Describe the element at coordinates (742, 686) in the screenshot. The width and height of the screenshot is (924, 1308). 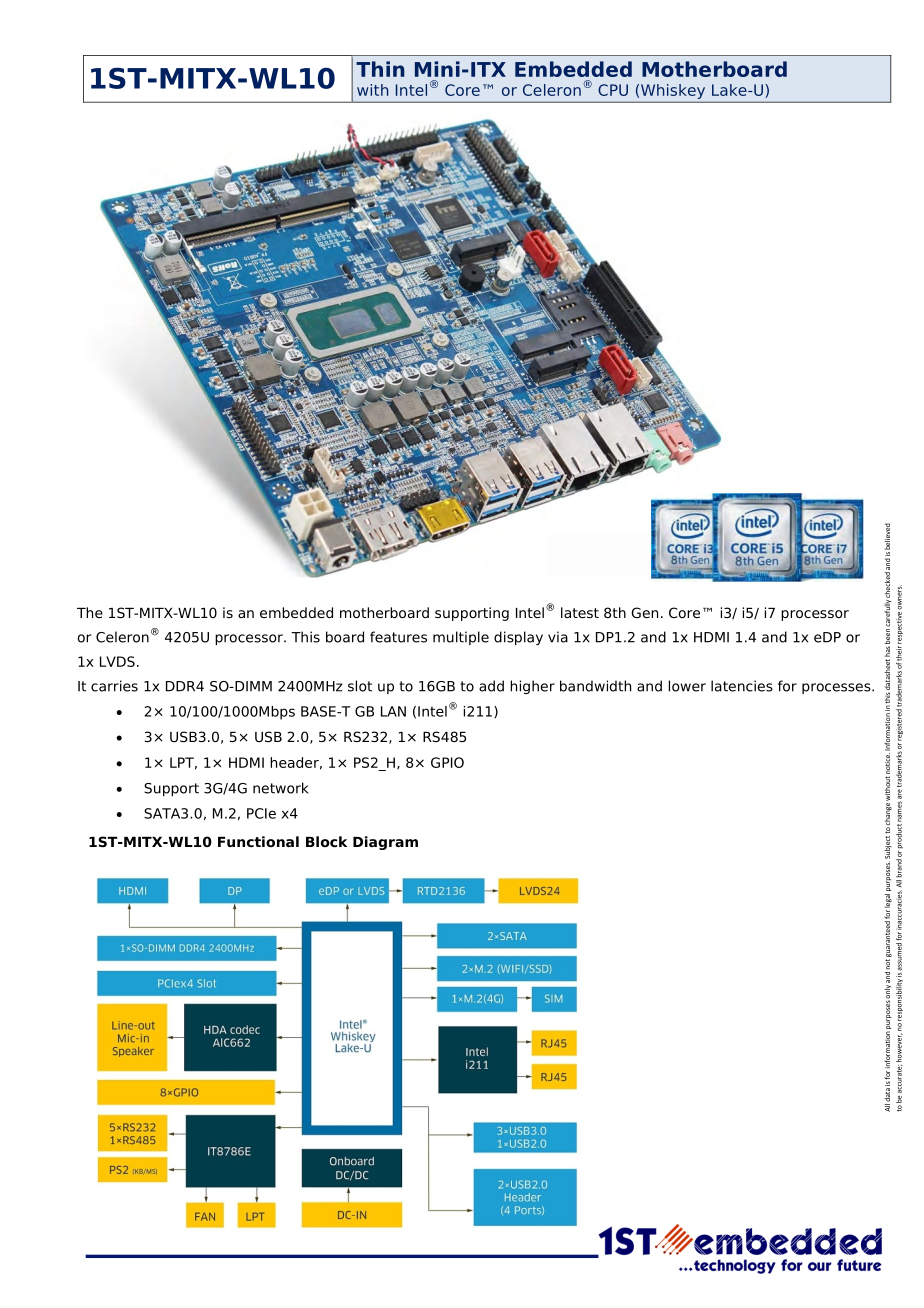
I see `latencies` at that location.
